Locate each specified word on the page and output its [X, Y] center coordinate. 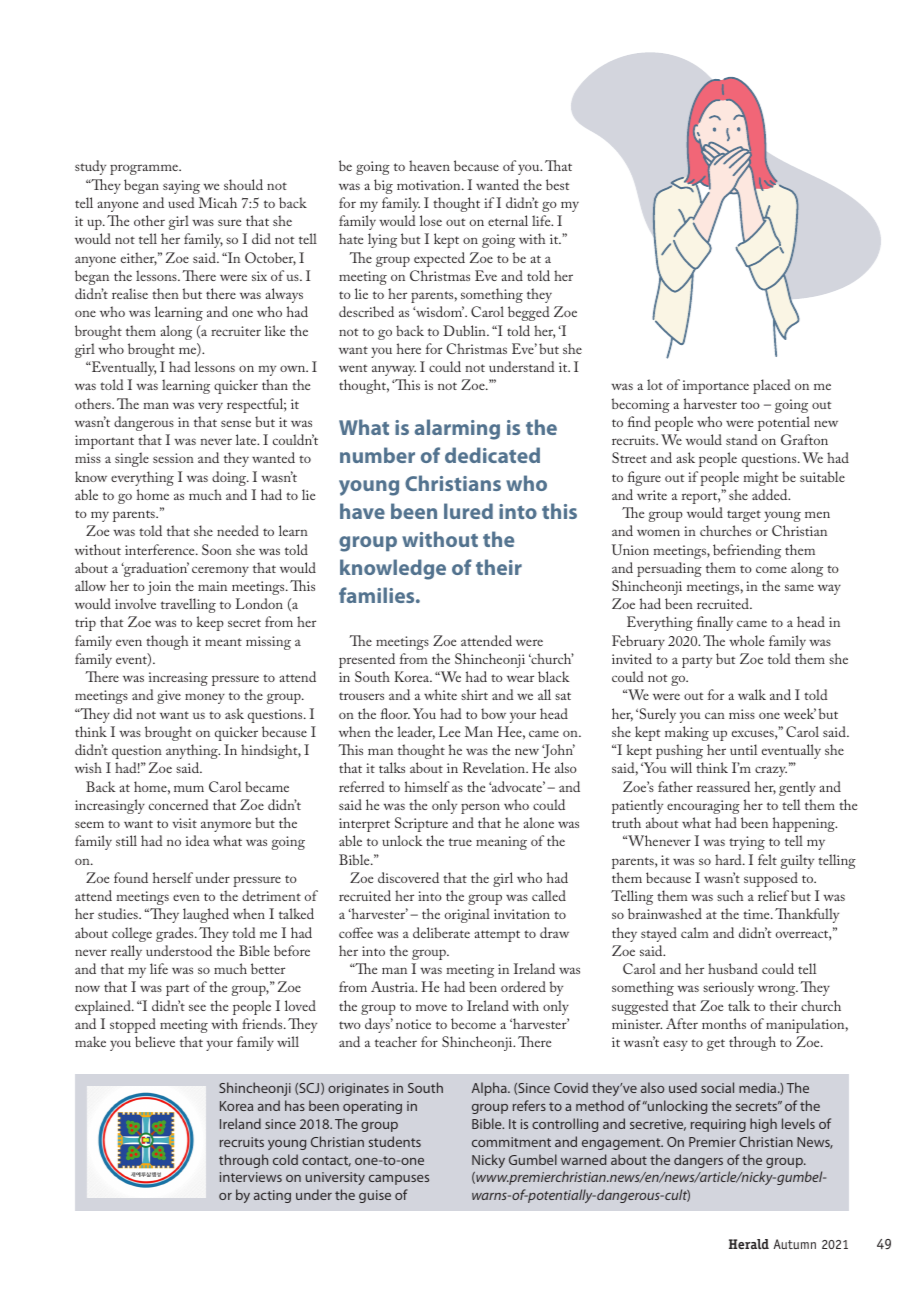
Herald [749, 1244]
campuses [399, 1180]
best [558, 184]
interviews [251, 1177]
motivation [430, 185]
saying [181, 187]
